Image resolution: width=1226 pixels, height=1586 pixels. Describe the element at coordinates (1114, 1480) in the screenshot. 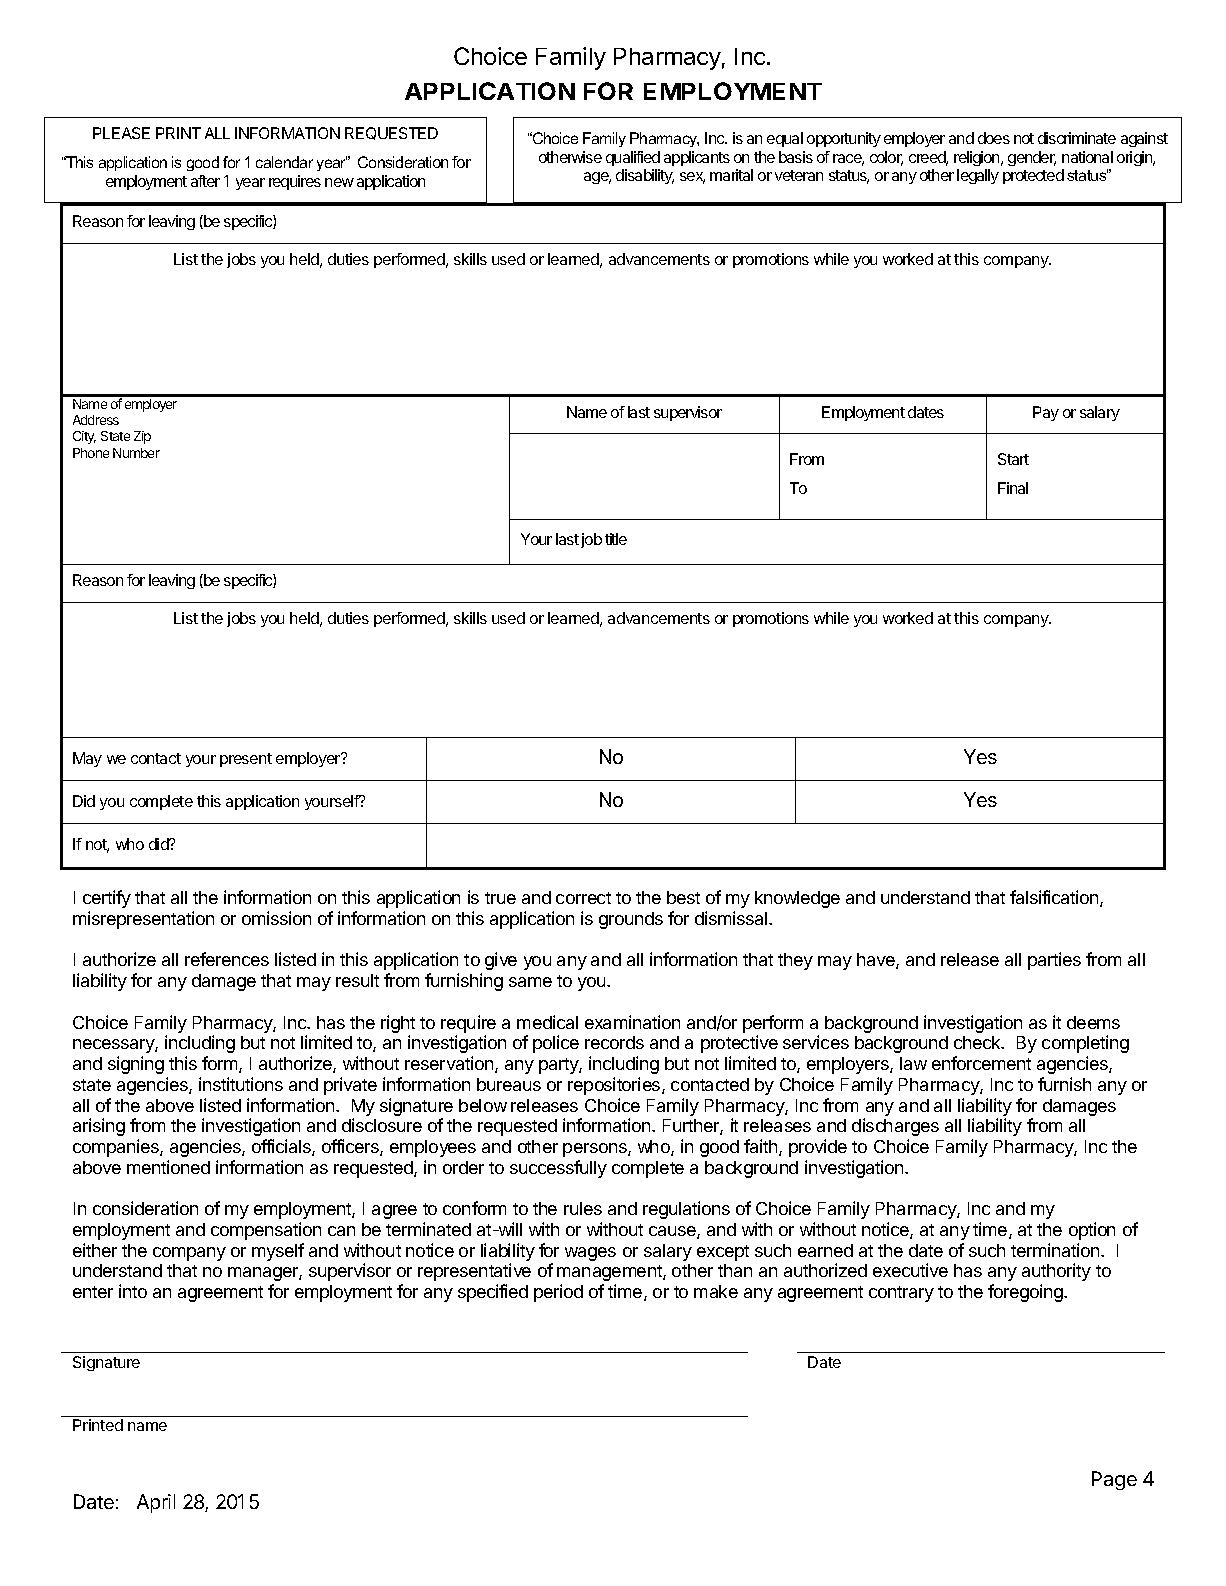

I see `Page` at that location.
